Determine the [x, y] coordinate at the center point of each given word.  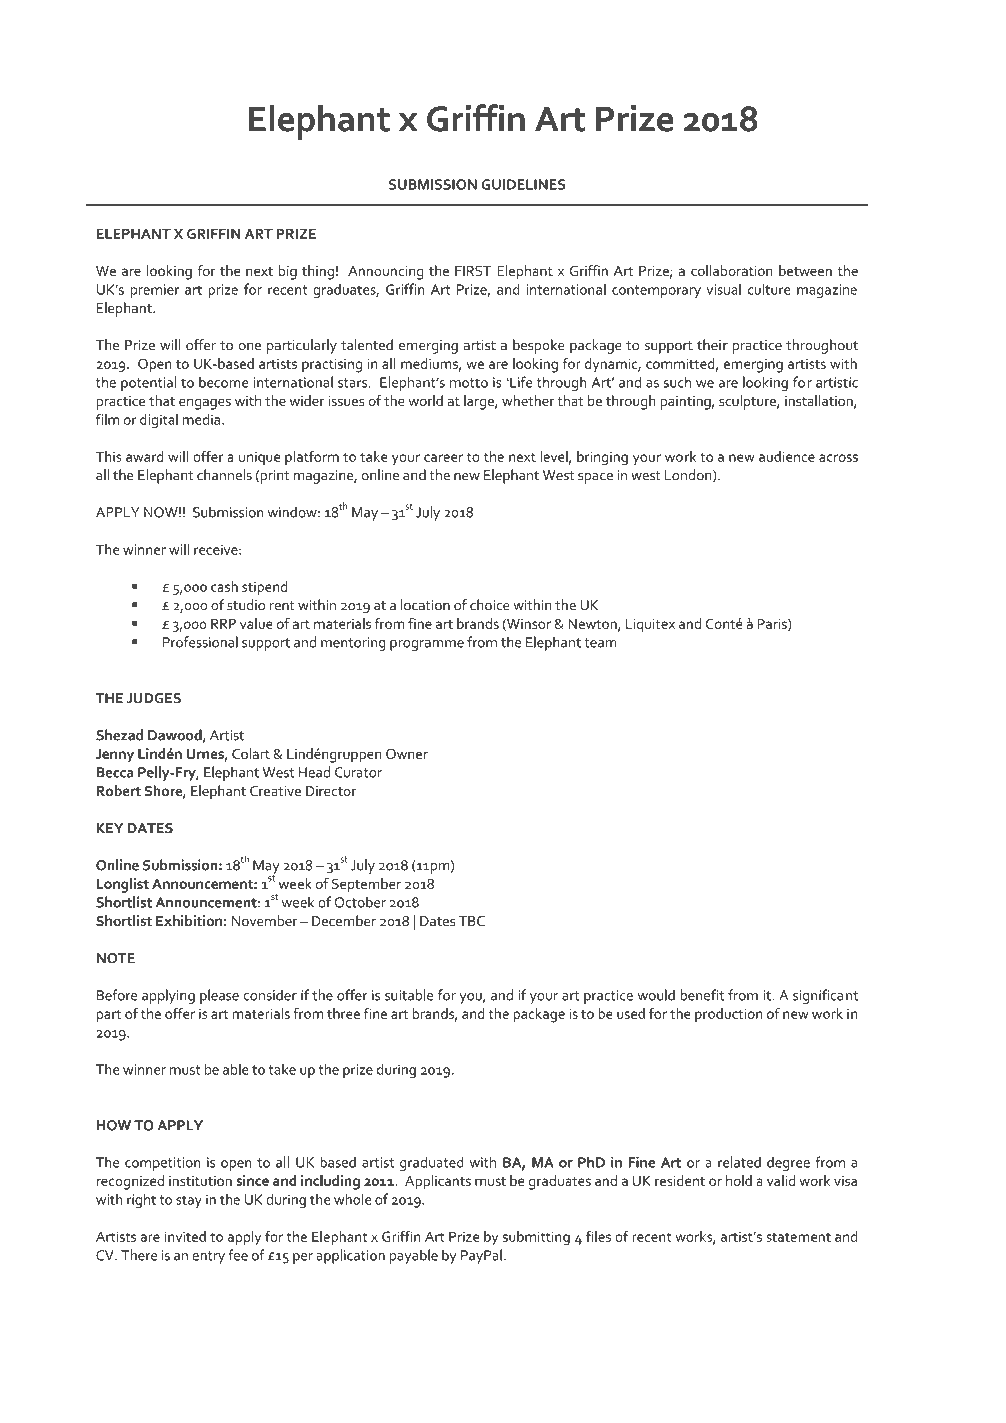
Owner [407, 753]
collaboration [732, 270]
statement [798, 1237]
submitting [536, 1238]
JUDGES [154, 698]
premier [155, 291]
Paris [773, 625]
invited [185, 1236]
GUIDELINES [523, 184]
